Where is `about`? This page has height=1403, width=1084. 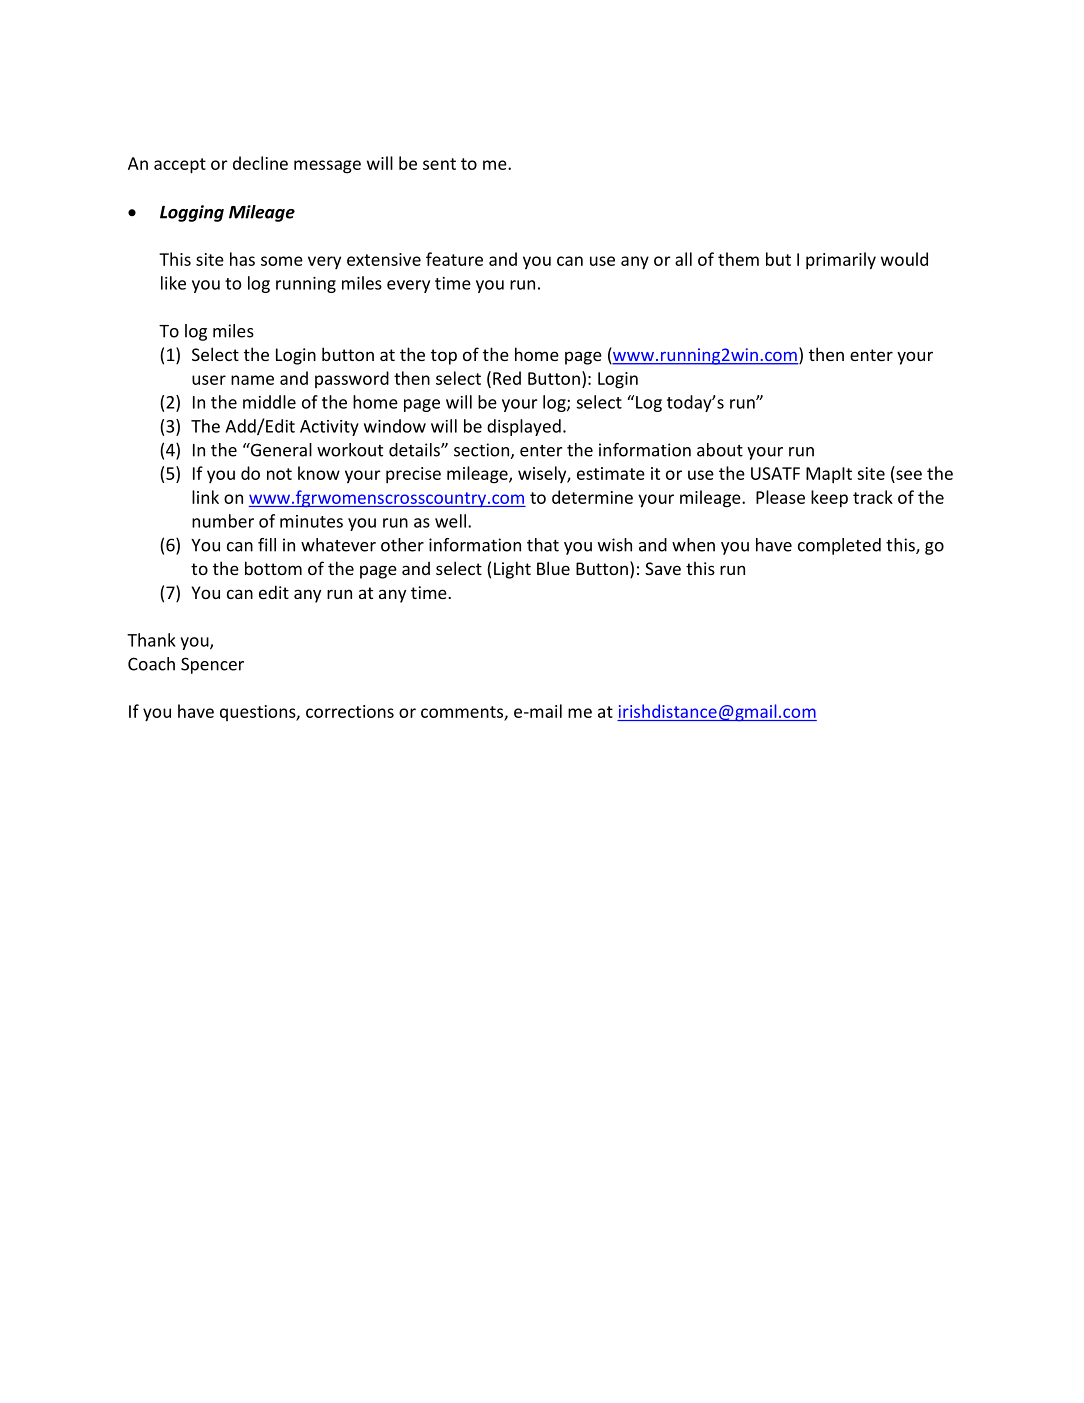
about is located at coordinates (720, 450).
